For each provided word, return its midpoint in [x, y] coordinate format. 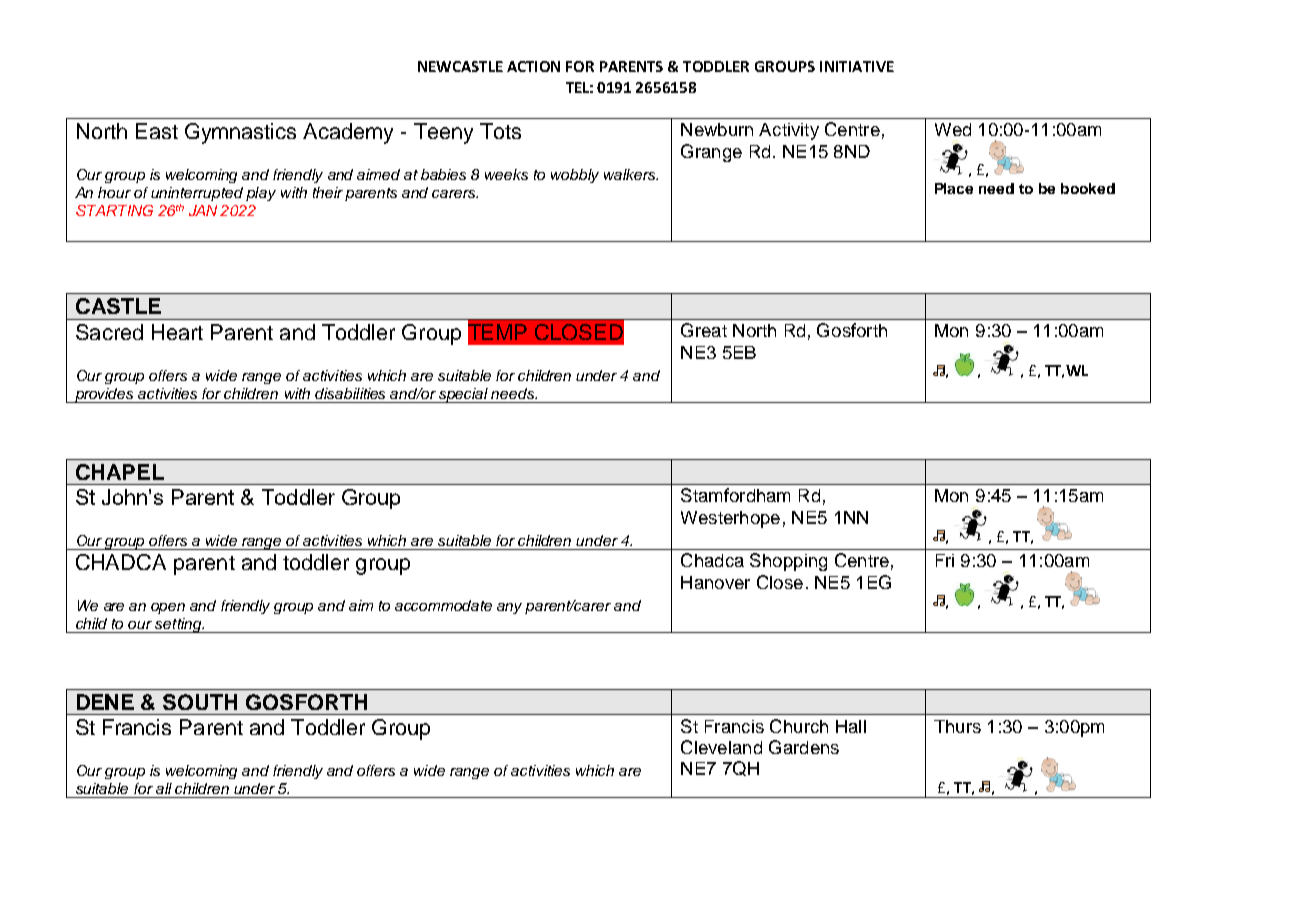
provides [104, 395]
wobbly [575, 176]
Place [954, 188]
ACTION [533, 66]
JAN [203, 210]
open [168, 608]
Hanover [715, 582]
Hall [851, 726]
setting [179, 625]
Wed [953, 129]
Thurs [957, 726]
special [464, 395]
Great [704, 330]
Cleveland [721, 747]
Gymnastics [240, 133]
